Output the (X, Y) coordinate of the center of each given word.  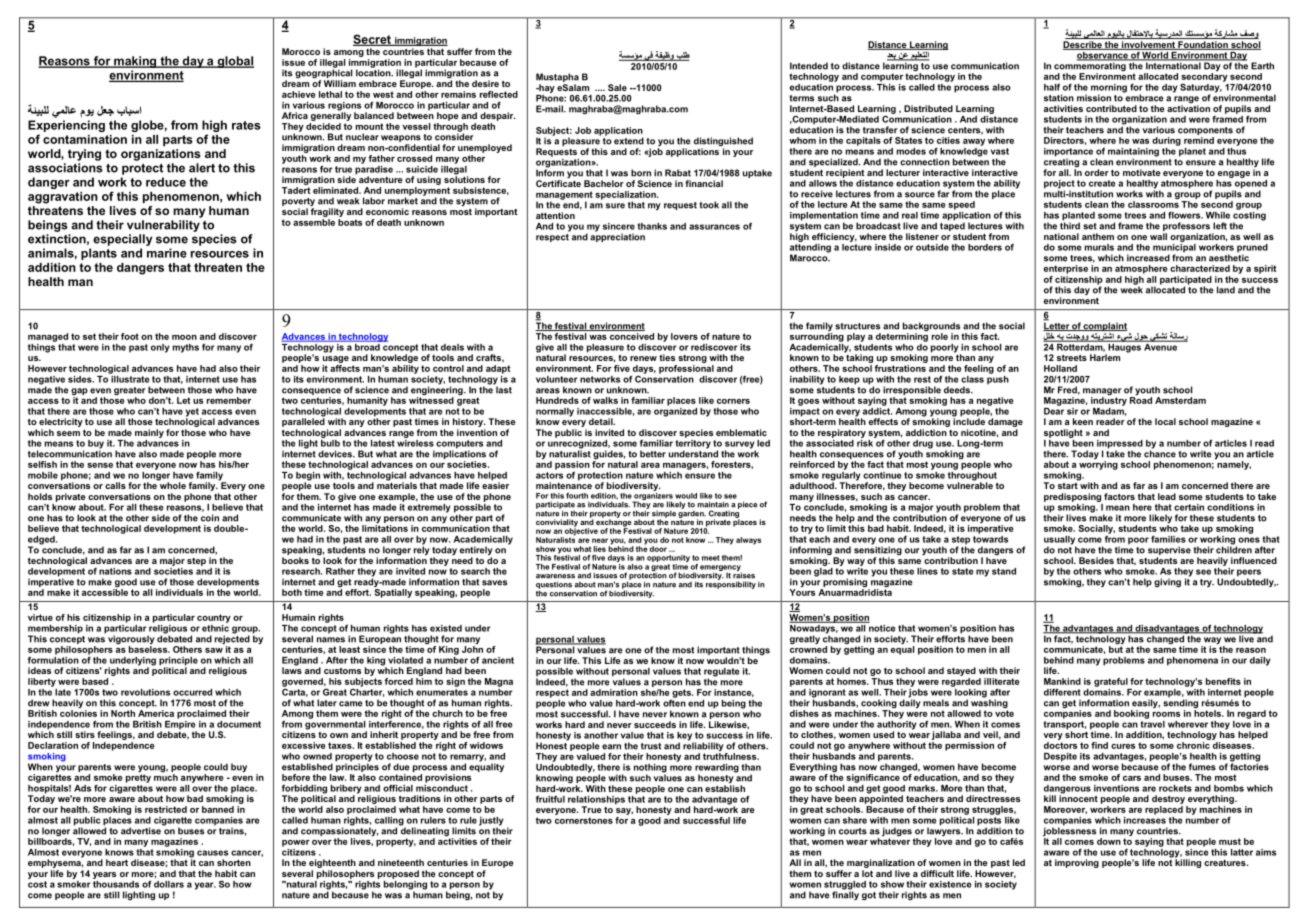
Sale (617, 87)
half (1052, 87)
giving (1167, 582)
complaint (1104, 326)
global (234, 62)
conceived (632, 336)
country (214, 618)
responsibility (731, 584)
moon (184, 337)
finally (845, 894)
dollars (169, 883)
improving (1077, 863)
